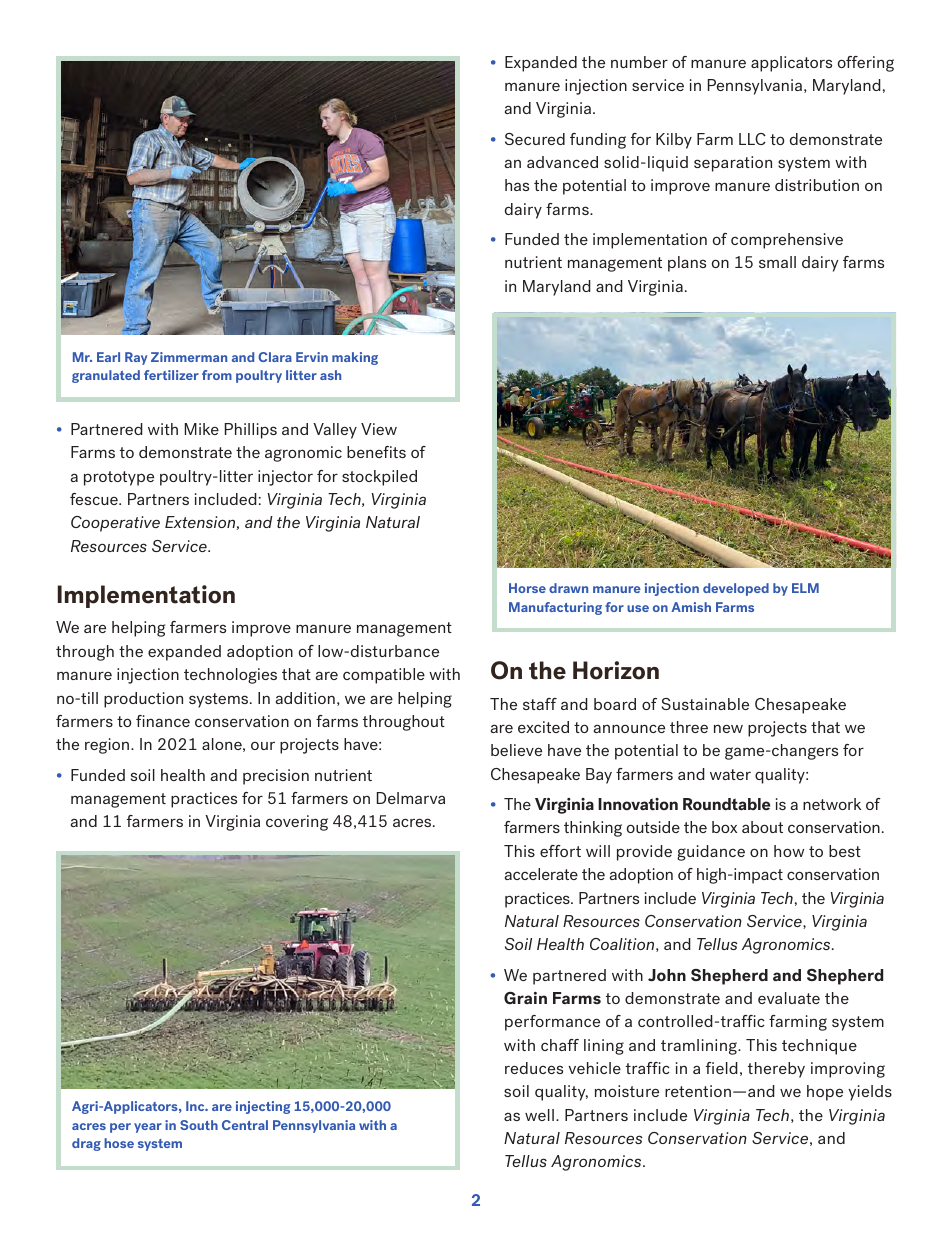 The image size is (952, 1233). I want to click on developed, so click(736, 589).
